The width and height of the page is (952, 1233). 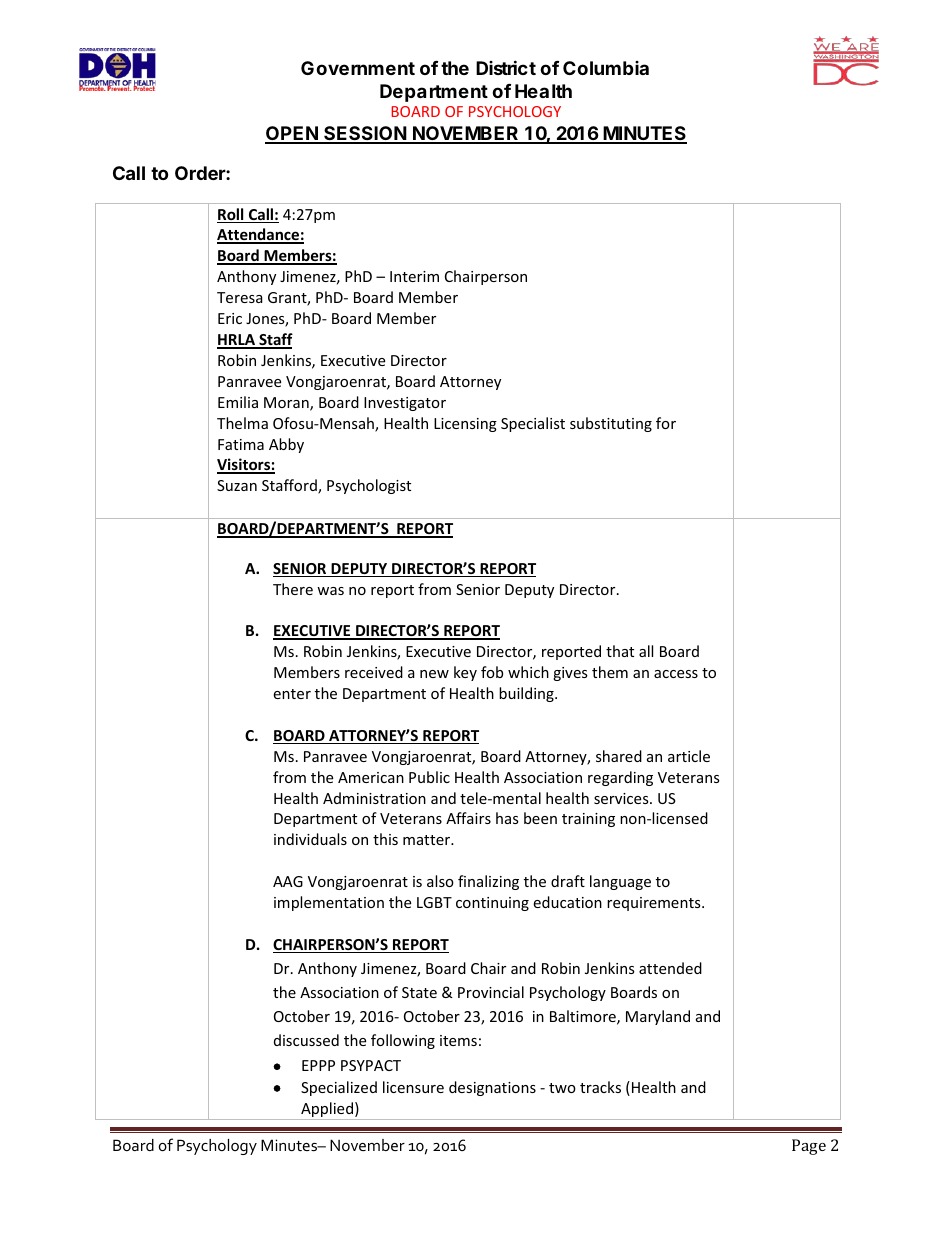 What do you see at coordinates (429, 777) in the page?
I see `Public` at bounding box center [429, 777].
